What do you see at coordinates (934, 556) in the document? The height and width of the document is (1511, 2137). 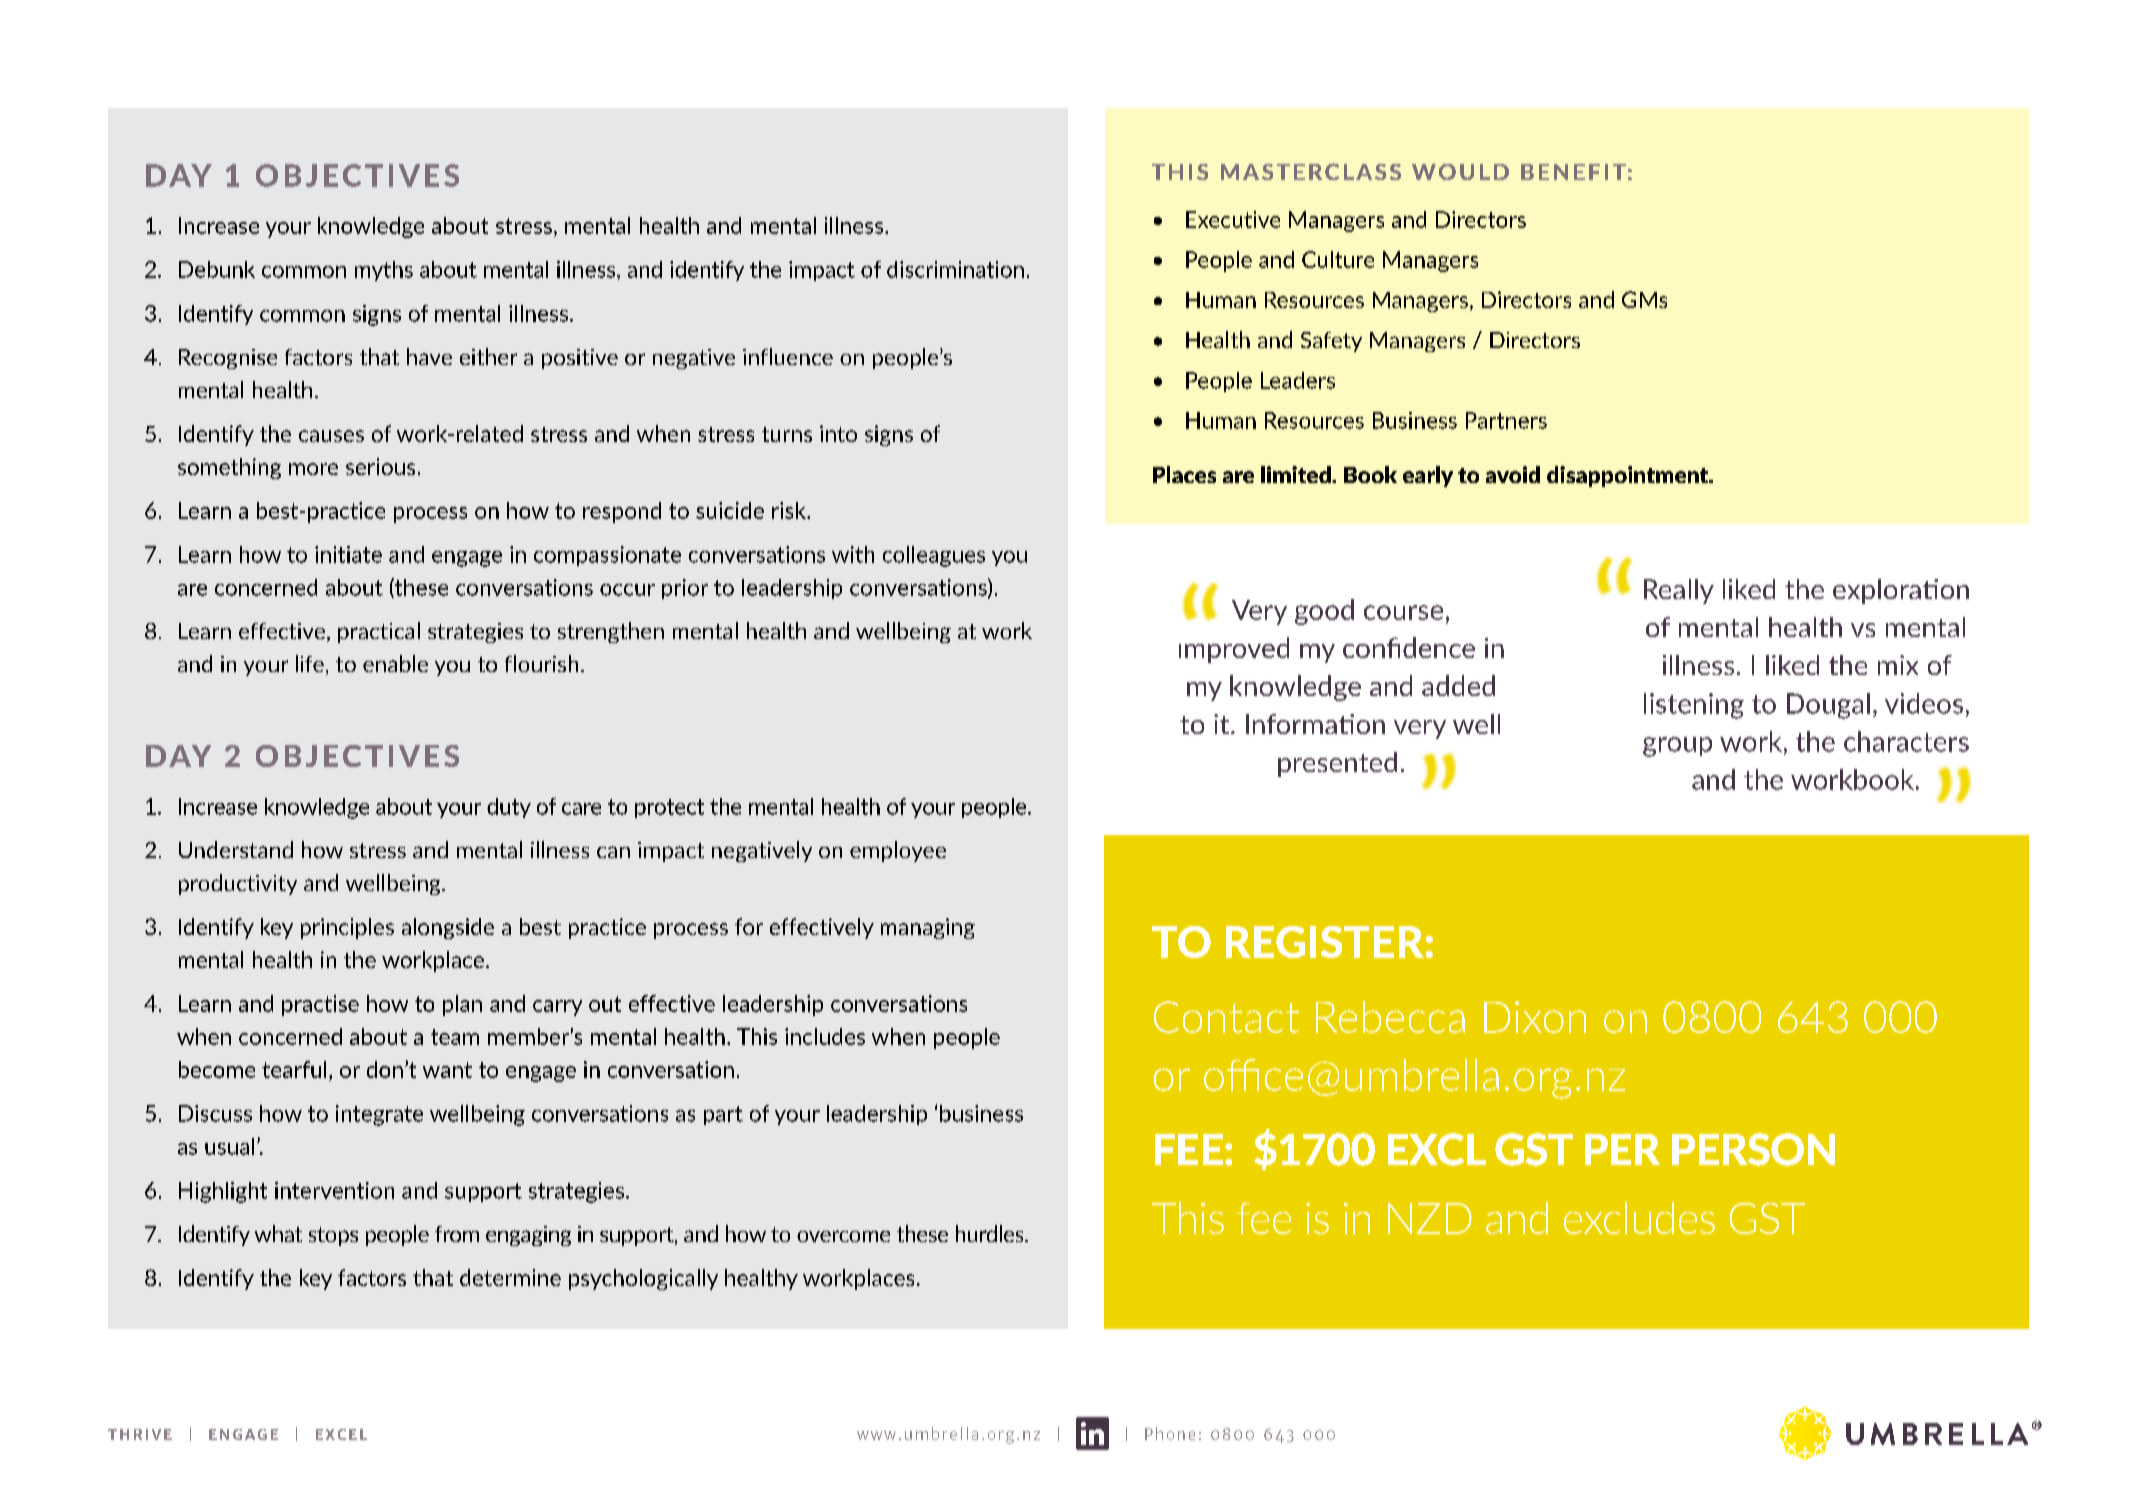 I see `colleagues` at bounding box center [934, 556].
